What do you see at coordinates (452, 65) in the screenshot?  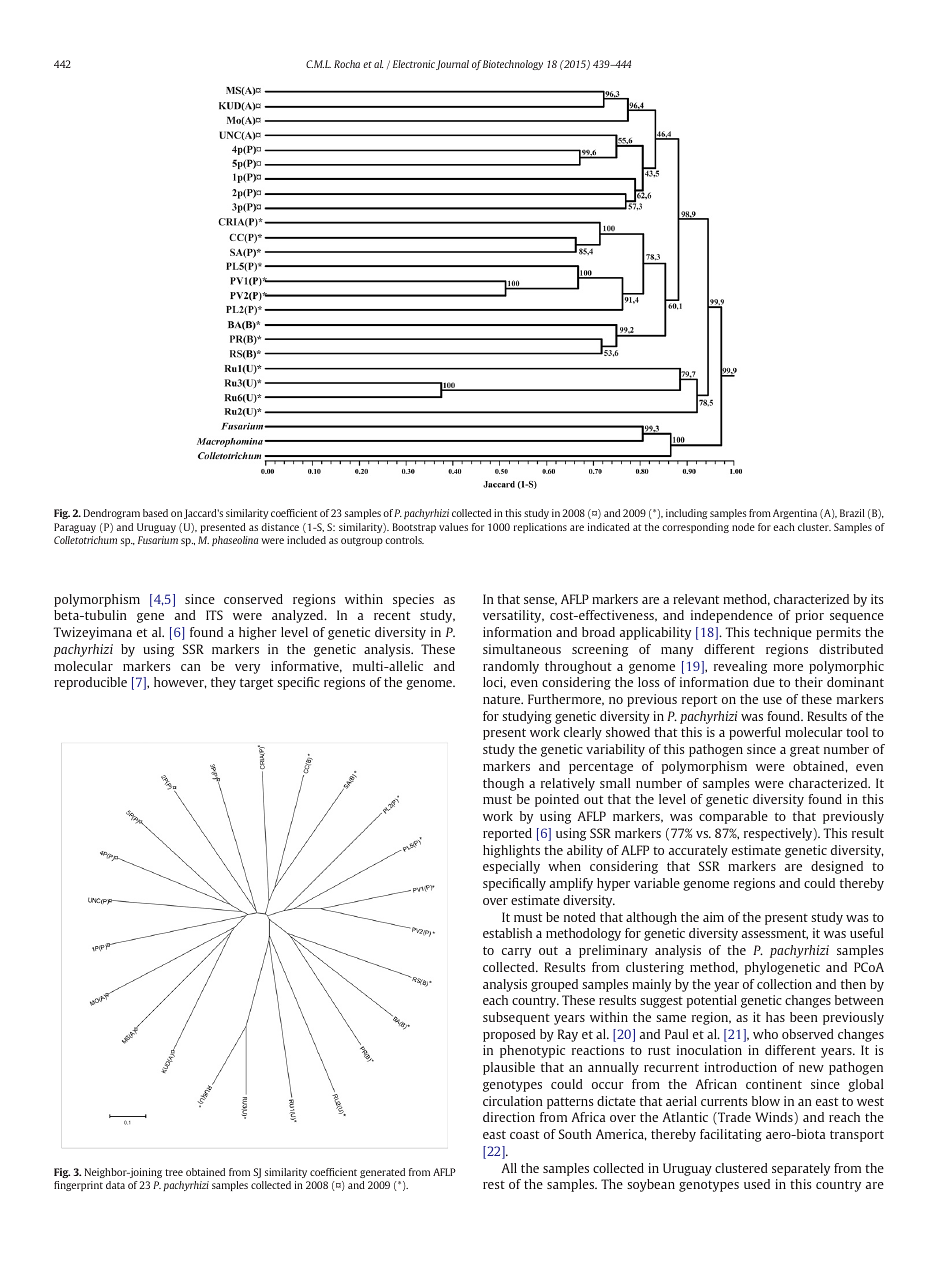 I see `Journal` at bounding box center [452, 65].
